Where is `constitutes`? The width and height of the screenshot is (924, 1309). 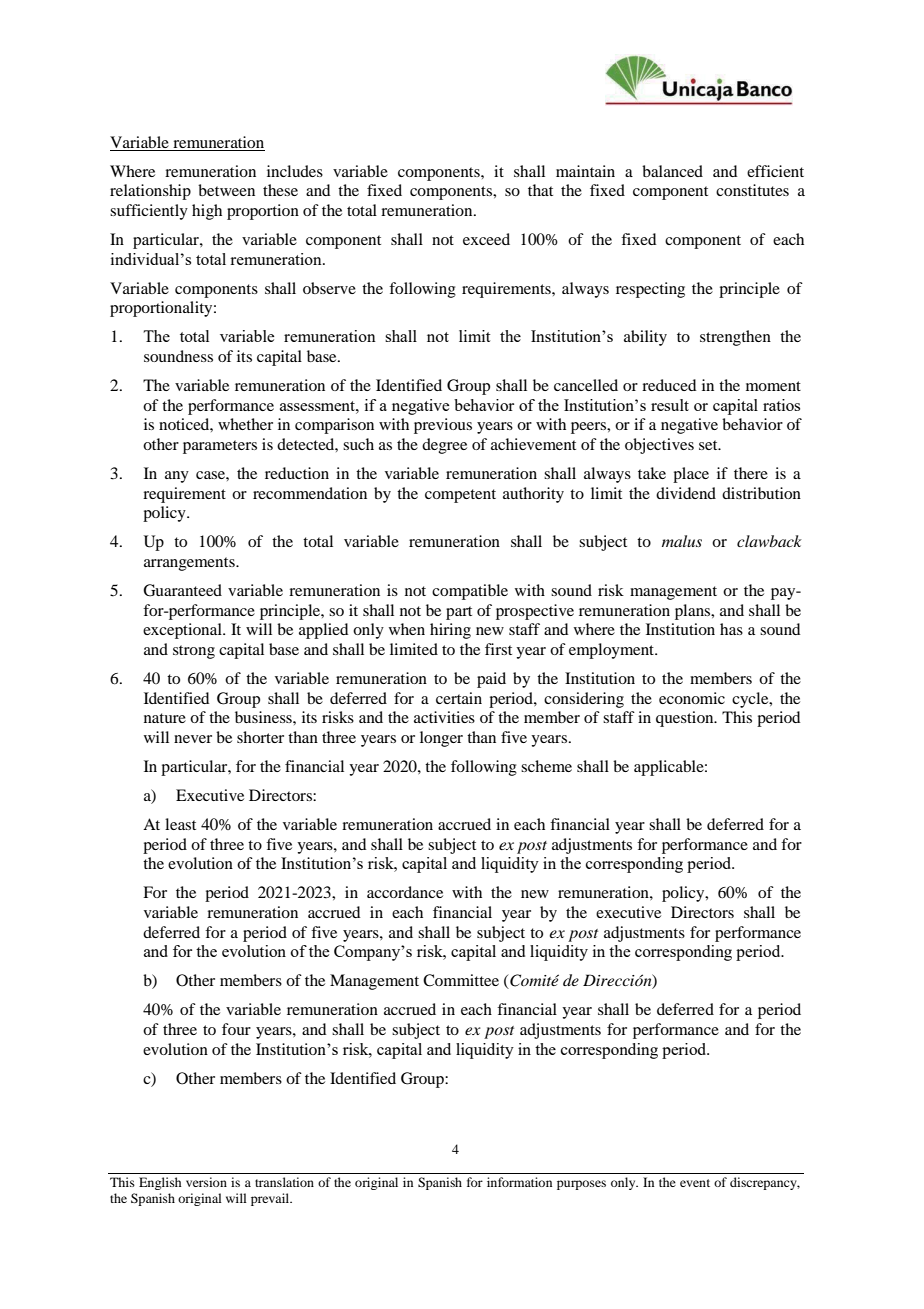
constitutes is located at coordinates (752, 190).
